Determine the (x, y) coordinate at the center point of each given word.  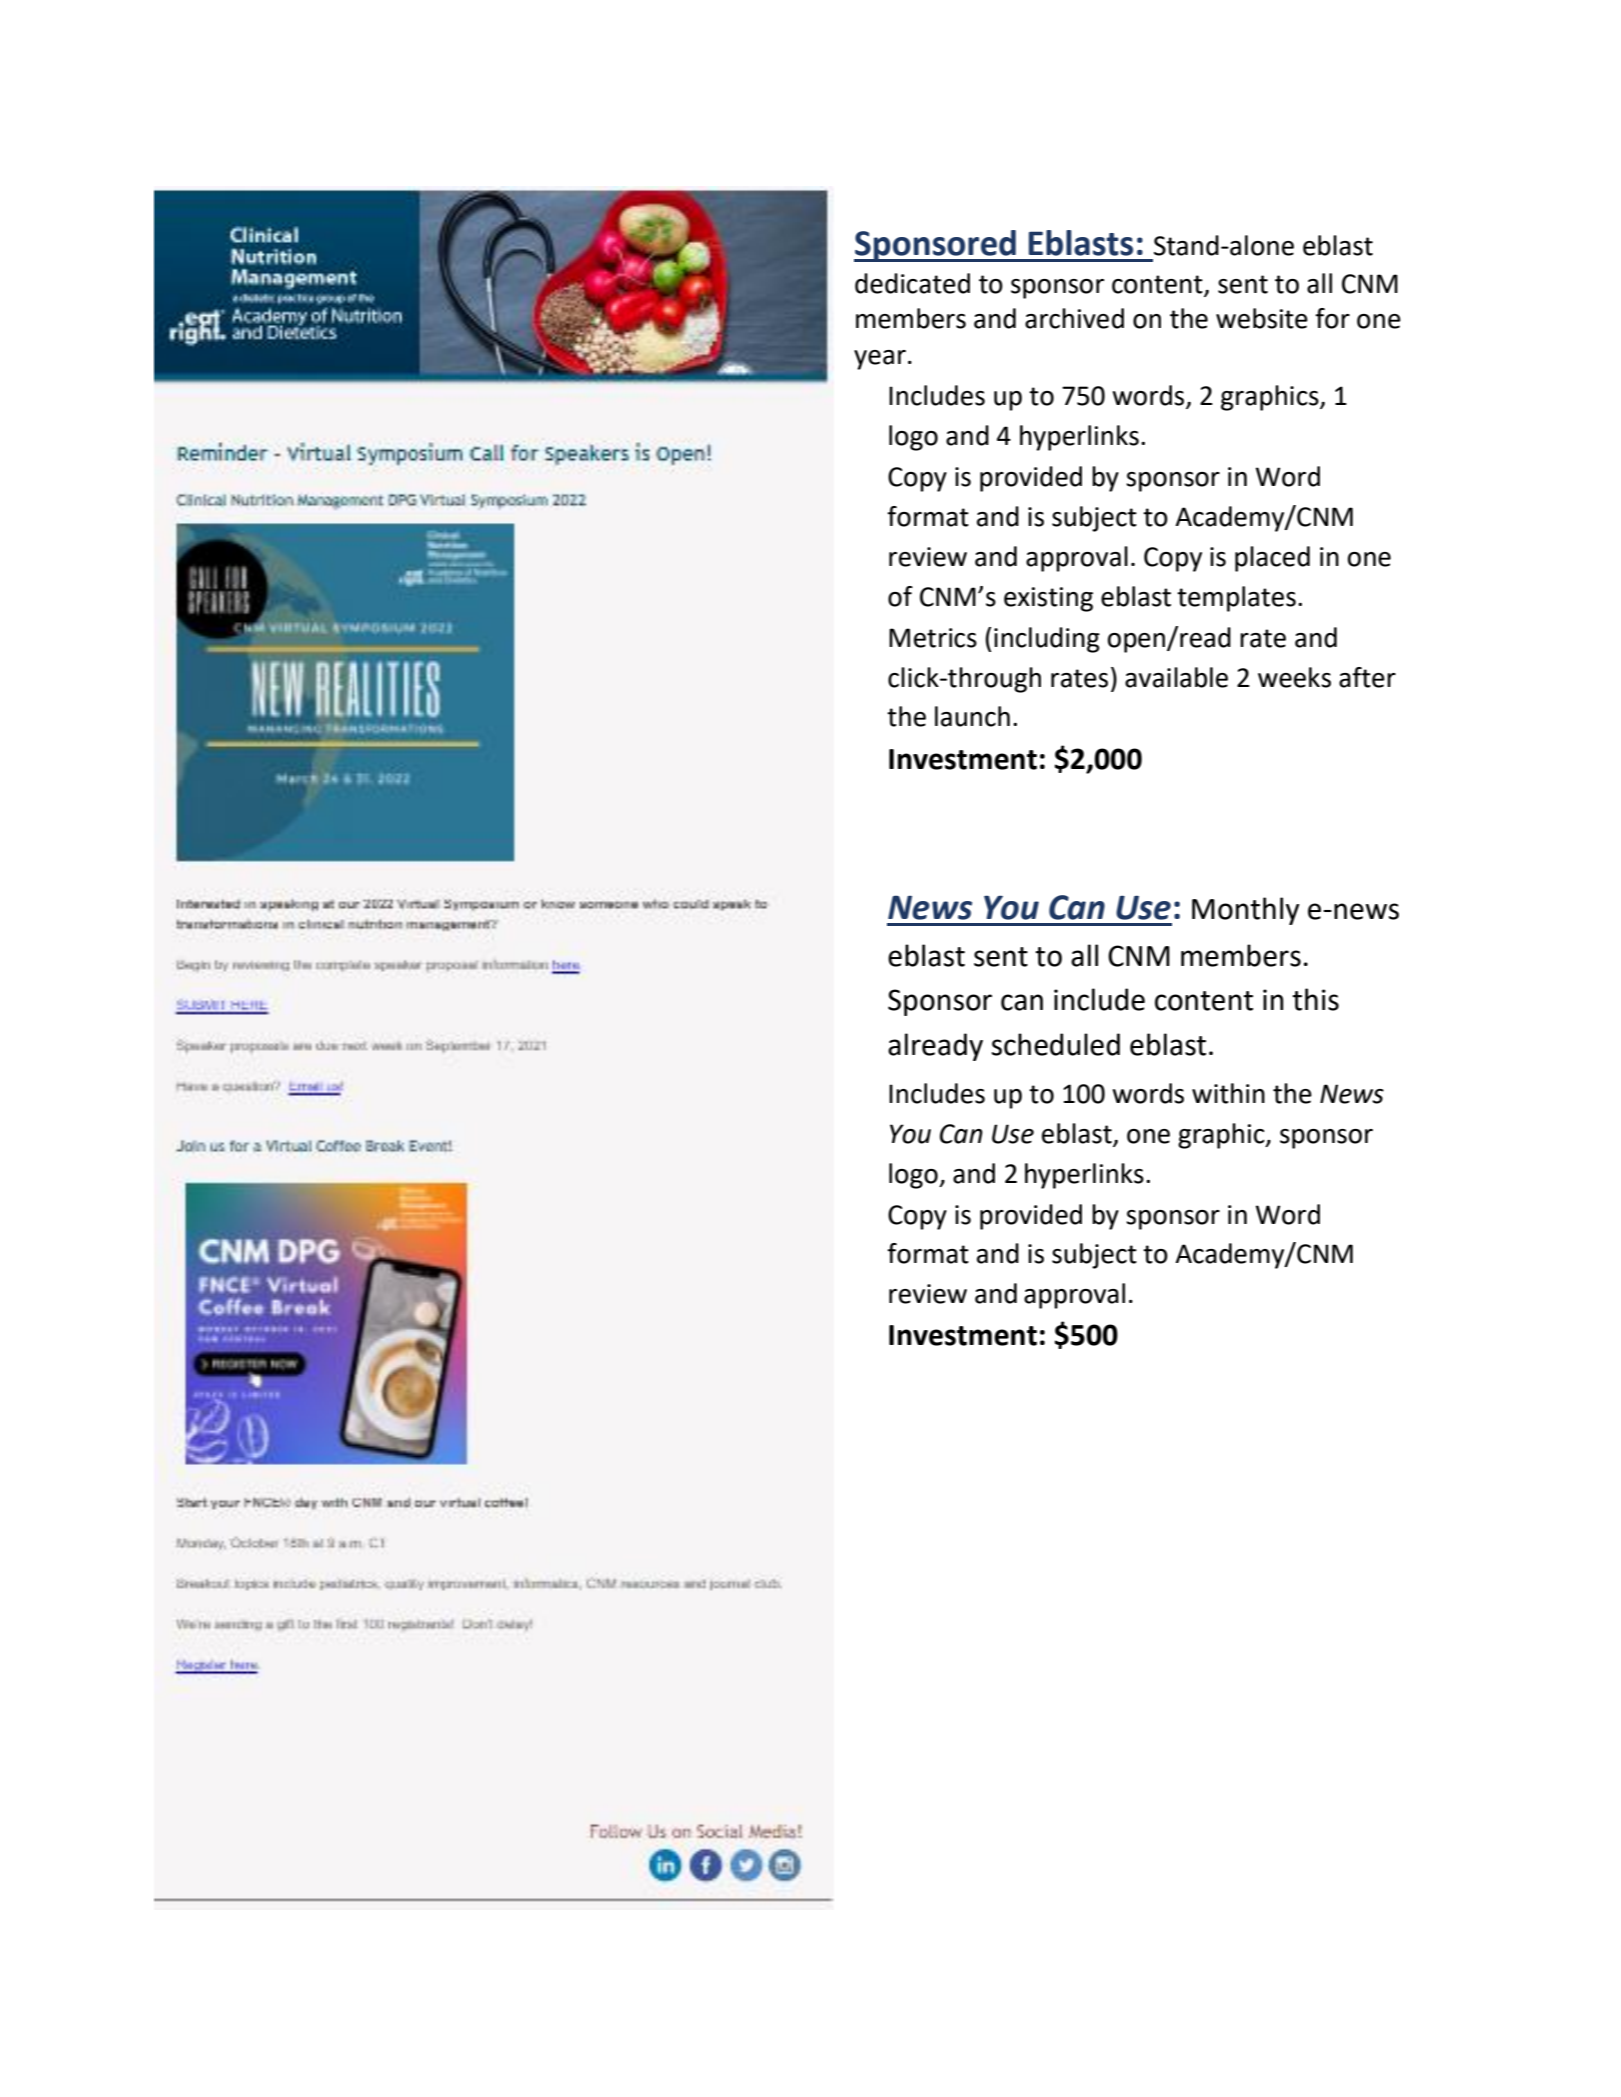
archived (1074, 318)
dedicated (912, 283)
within (1228, 1093)
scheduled (1056, 1044)
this (1315, 999)
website (1262, 318)
